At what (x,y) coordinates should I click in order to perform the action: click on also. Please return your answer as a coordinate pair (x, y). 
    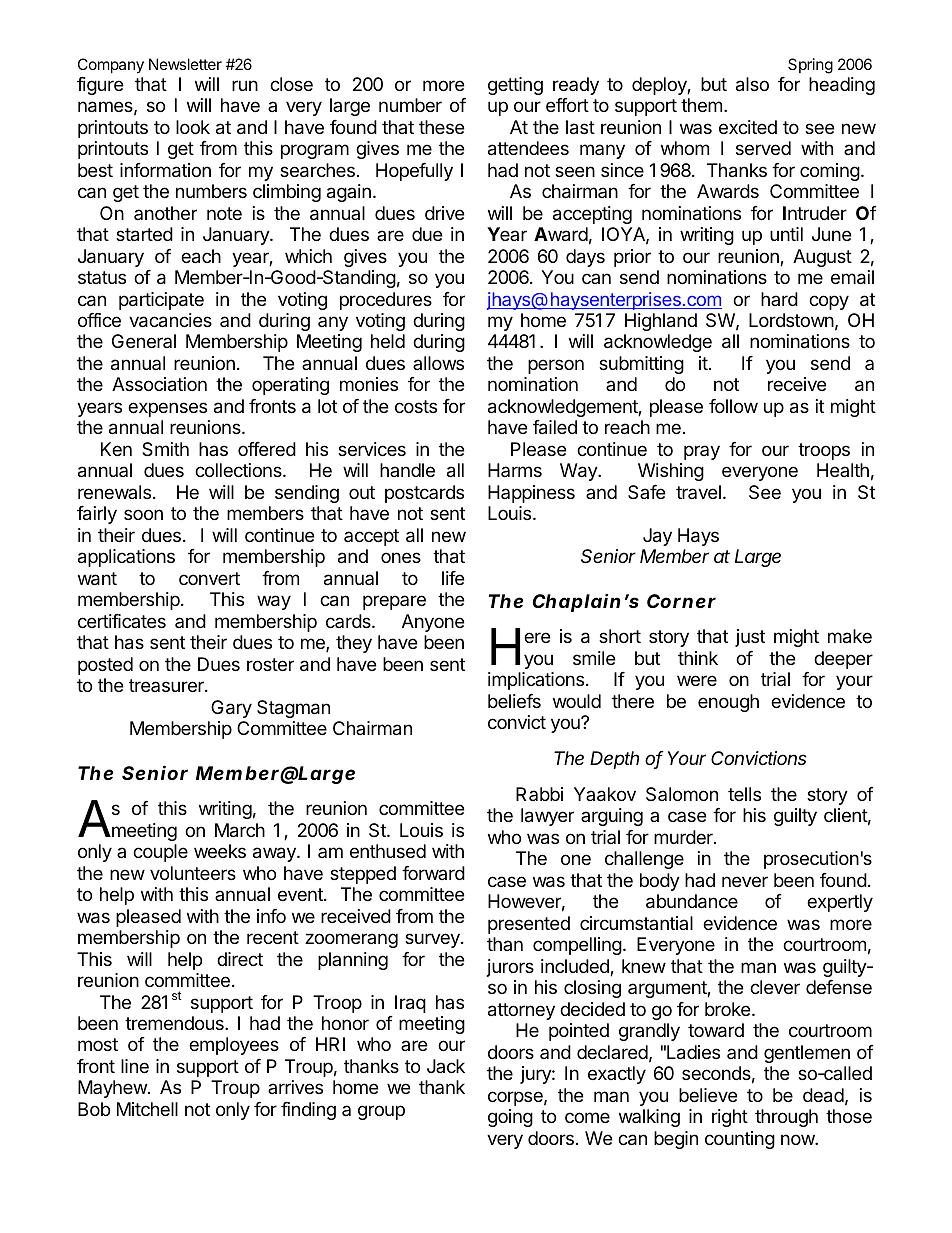
    Looking at the image, I should click on (752, 84).
